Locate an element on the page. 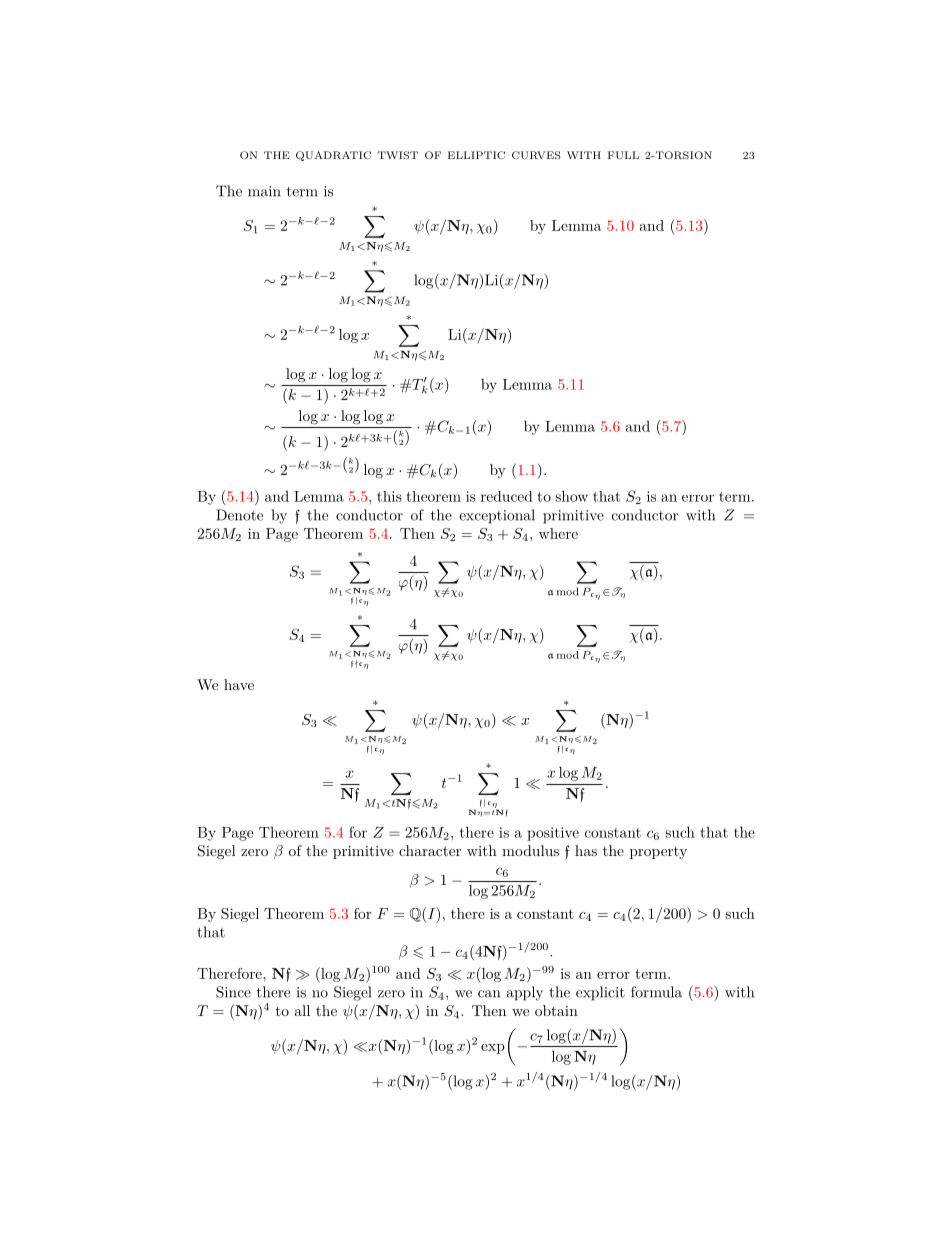  FULL is located at coordinates (623, 155).
